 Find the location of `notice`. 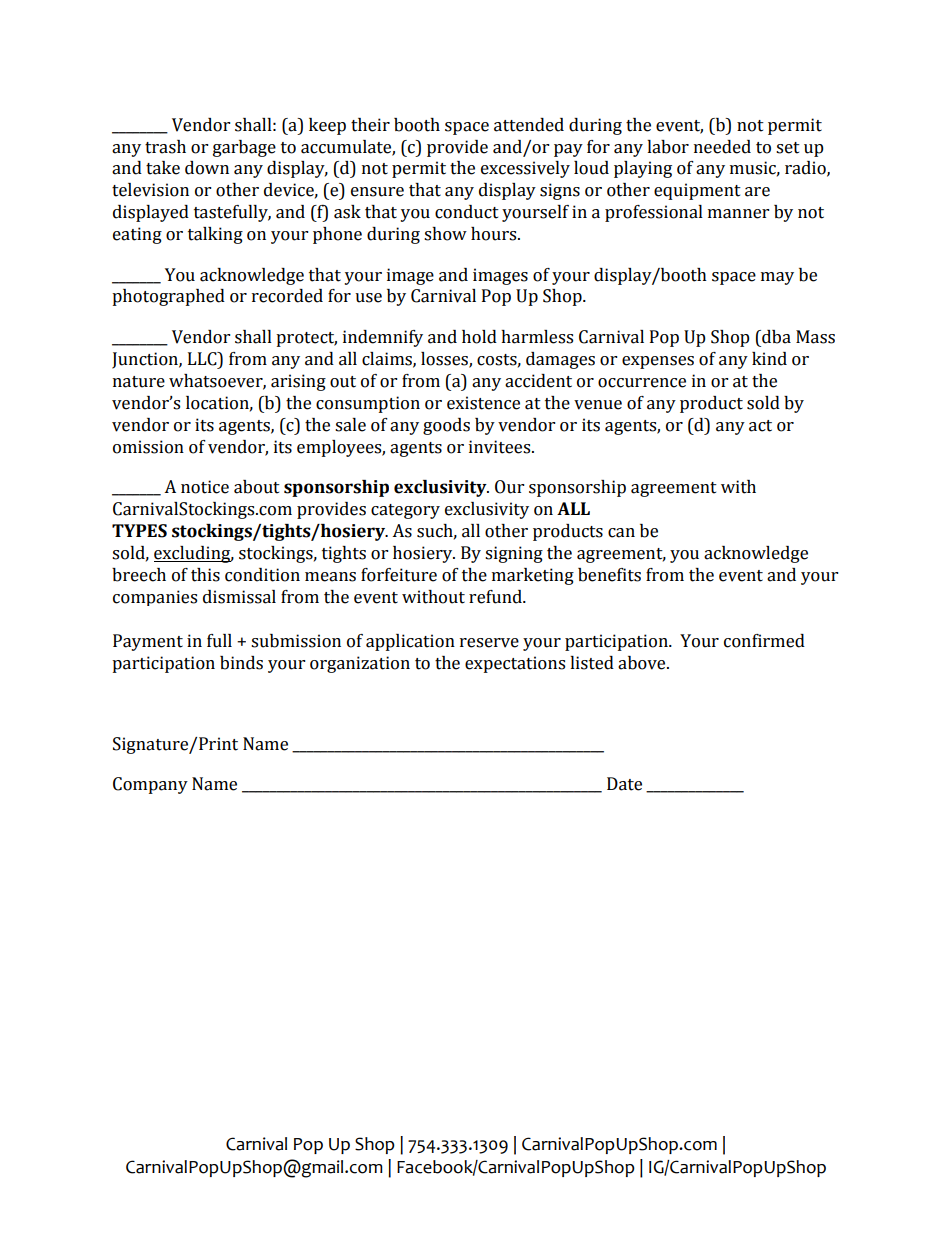

notice is located at coordinates (205, 487).
